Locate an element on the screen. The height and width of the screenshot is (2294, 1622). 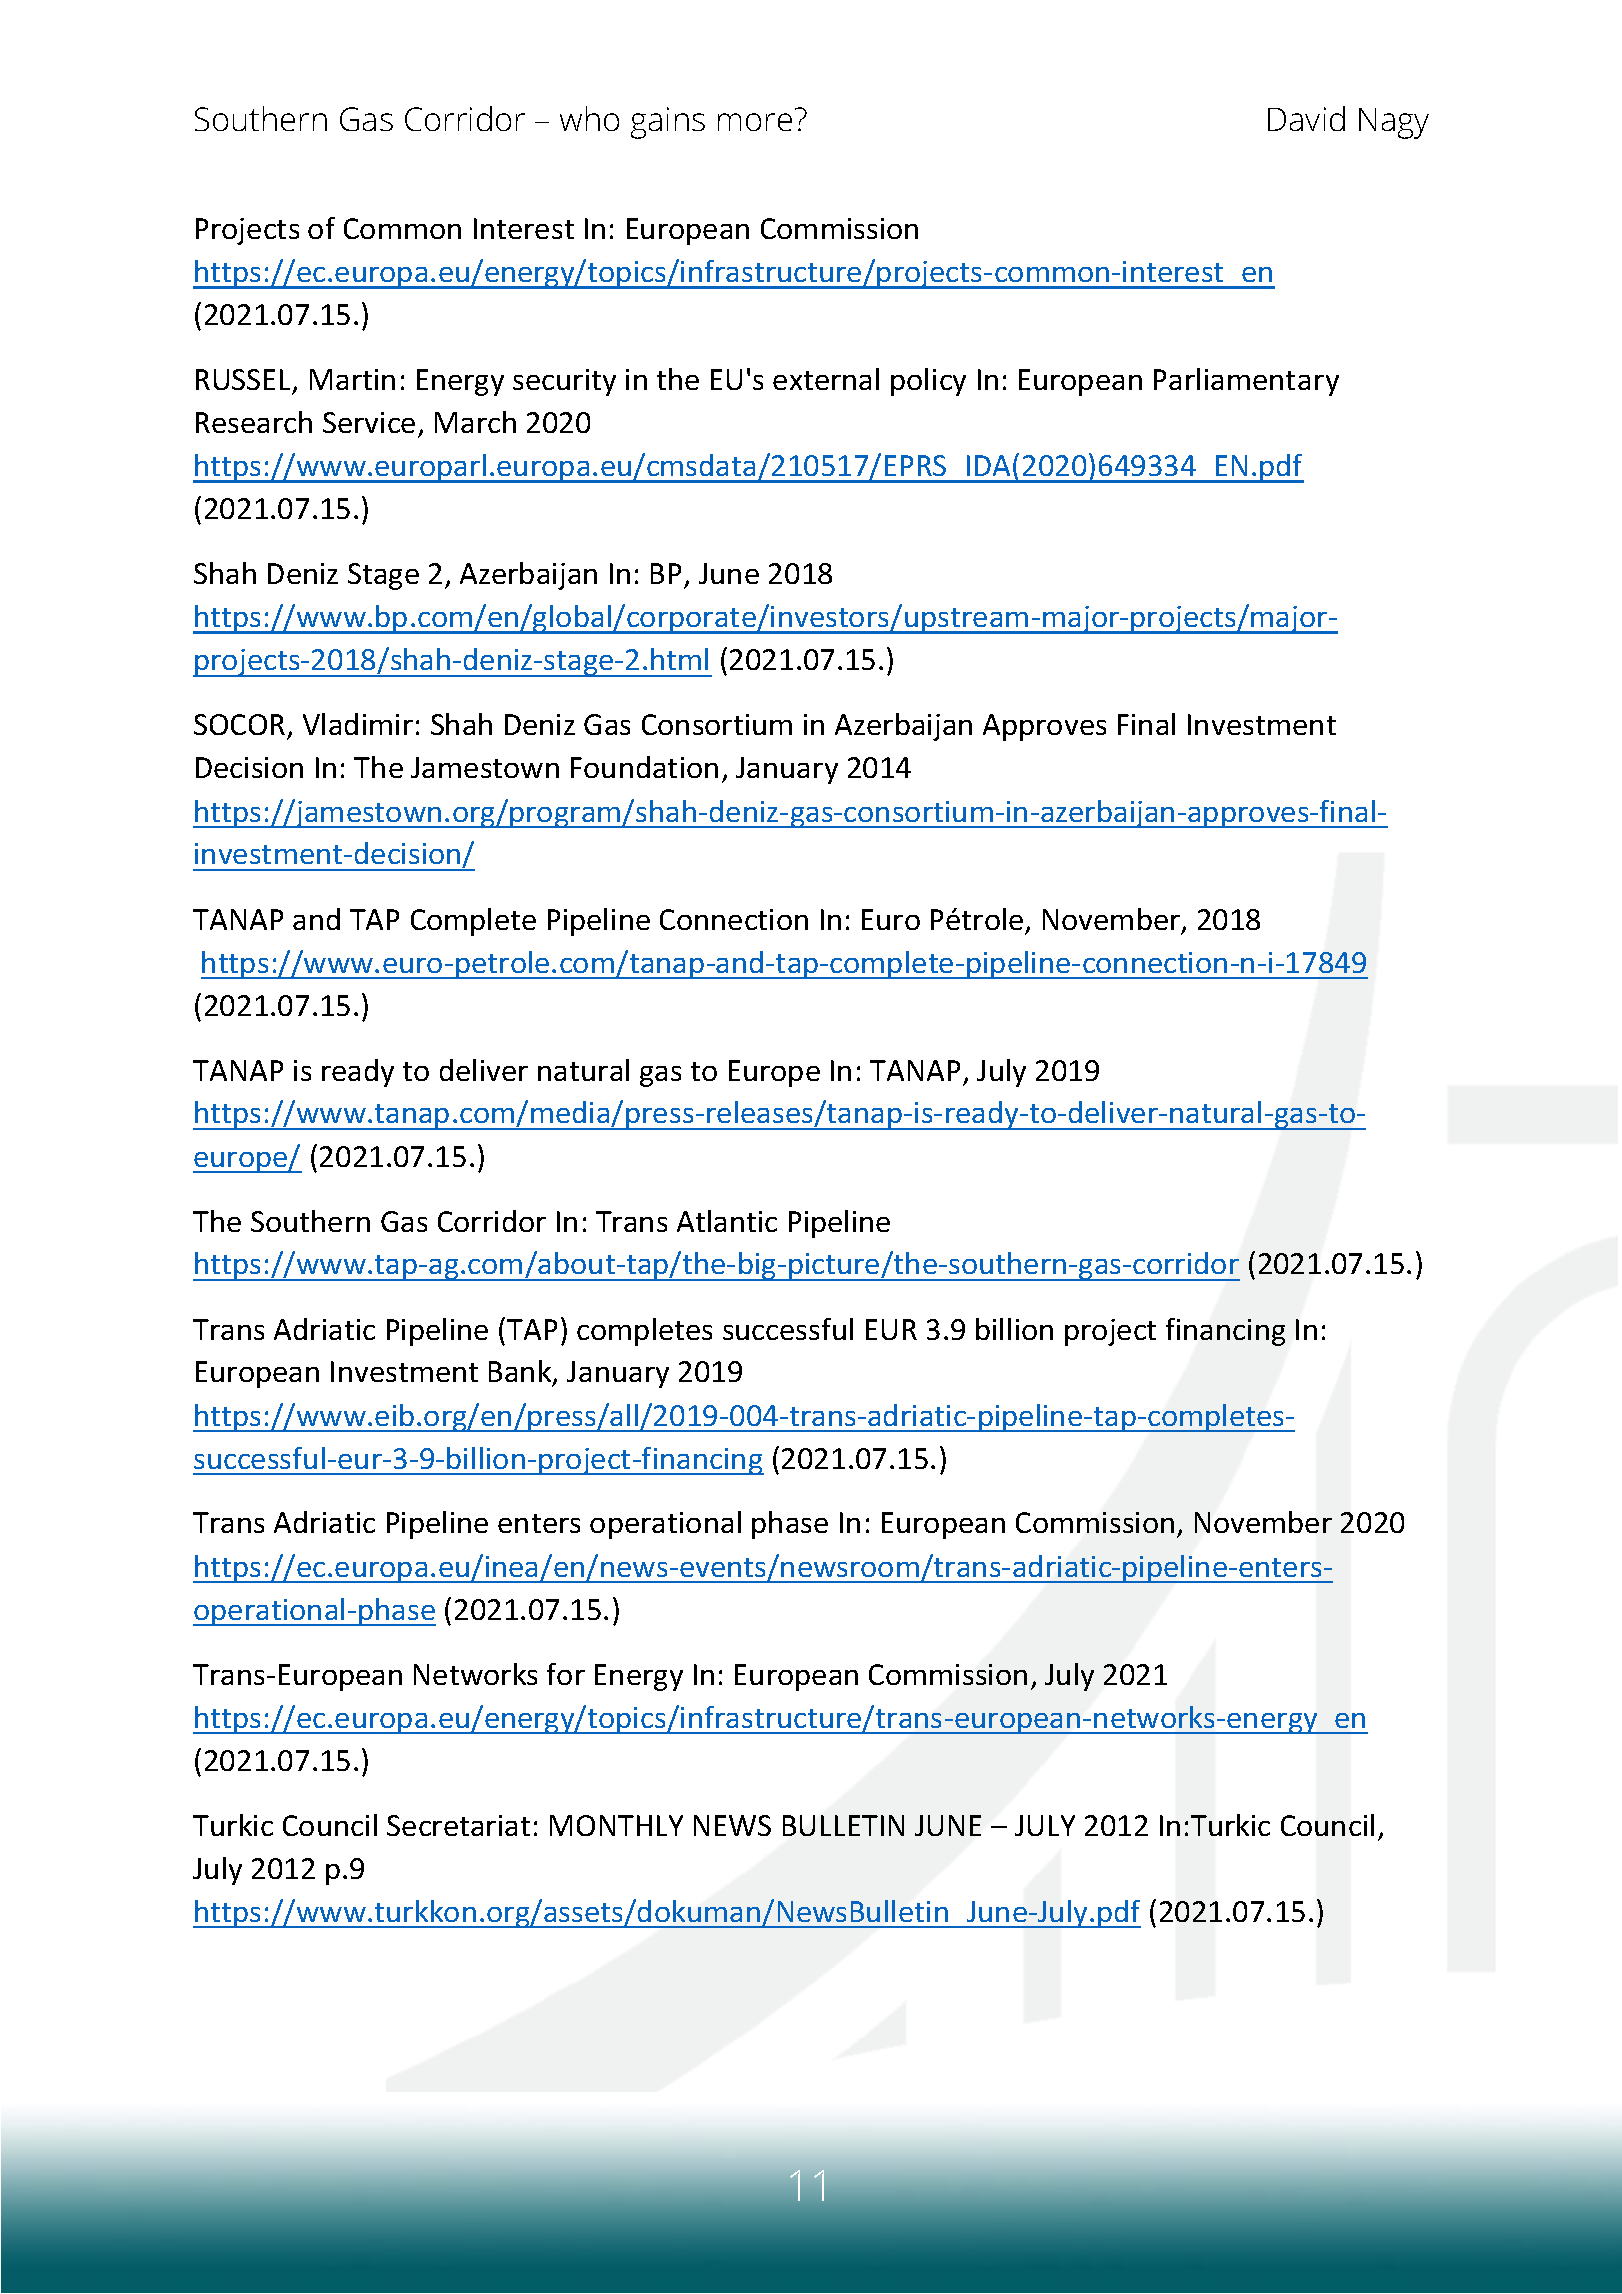
Parliamentary is located at coordinates (1246, 382).
